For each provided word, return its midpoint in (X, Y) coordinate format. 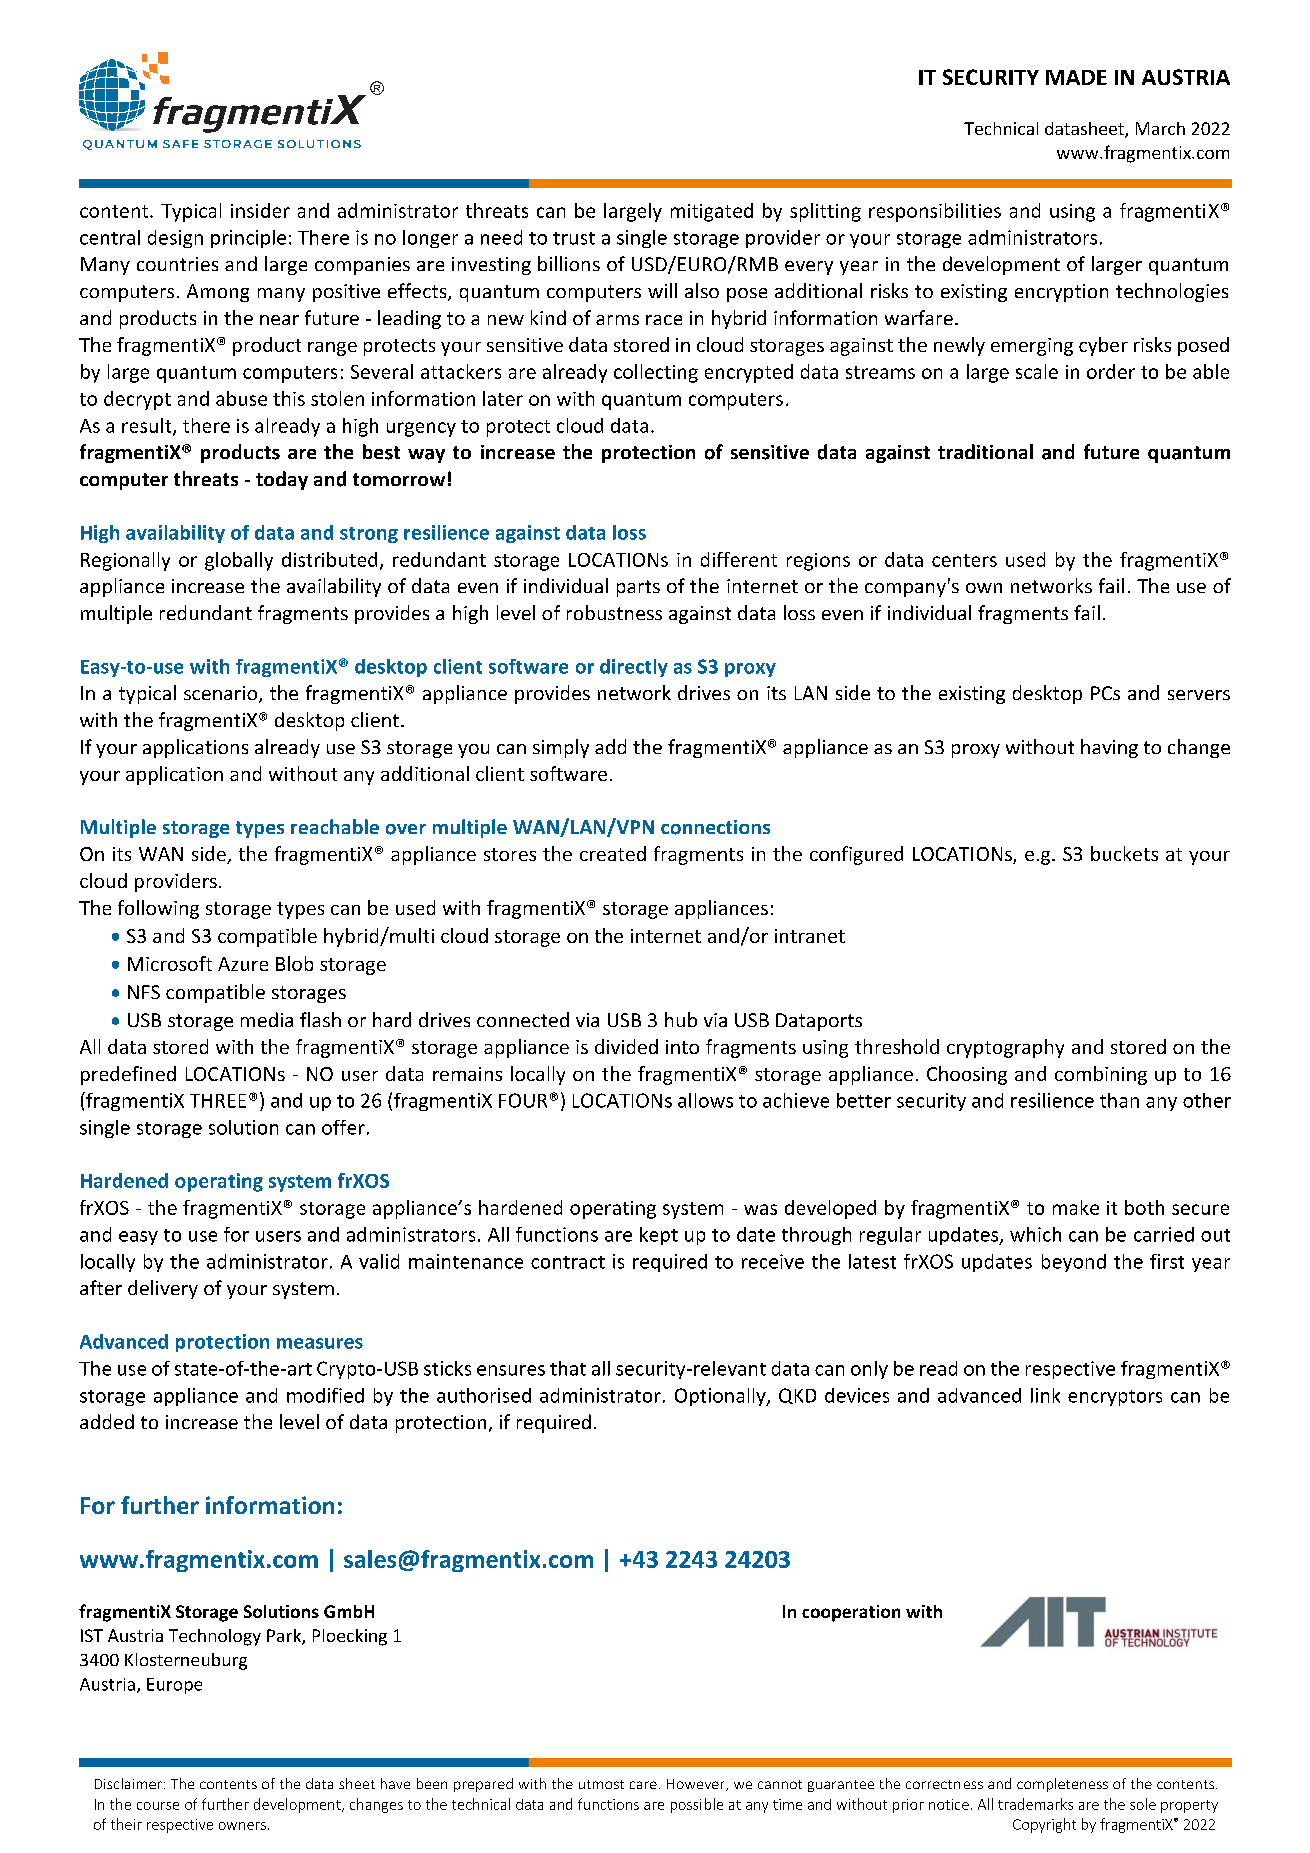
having (1109, 748)
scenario (222, 694)
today (282, 480)
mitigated (712, 212)
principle (248, 239)
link (1045, 1395)
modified (325, 1395)
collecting (656, 373)
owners (242, 1826)
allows (705, 1100)
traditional (985, 451)
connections (715, 827)
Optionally (721, 1397)
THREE (218, 1101)
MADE (1076, 77)
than (1119, 1100)
